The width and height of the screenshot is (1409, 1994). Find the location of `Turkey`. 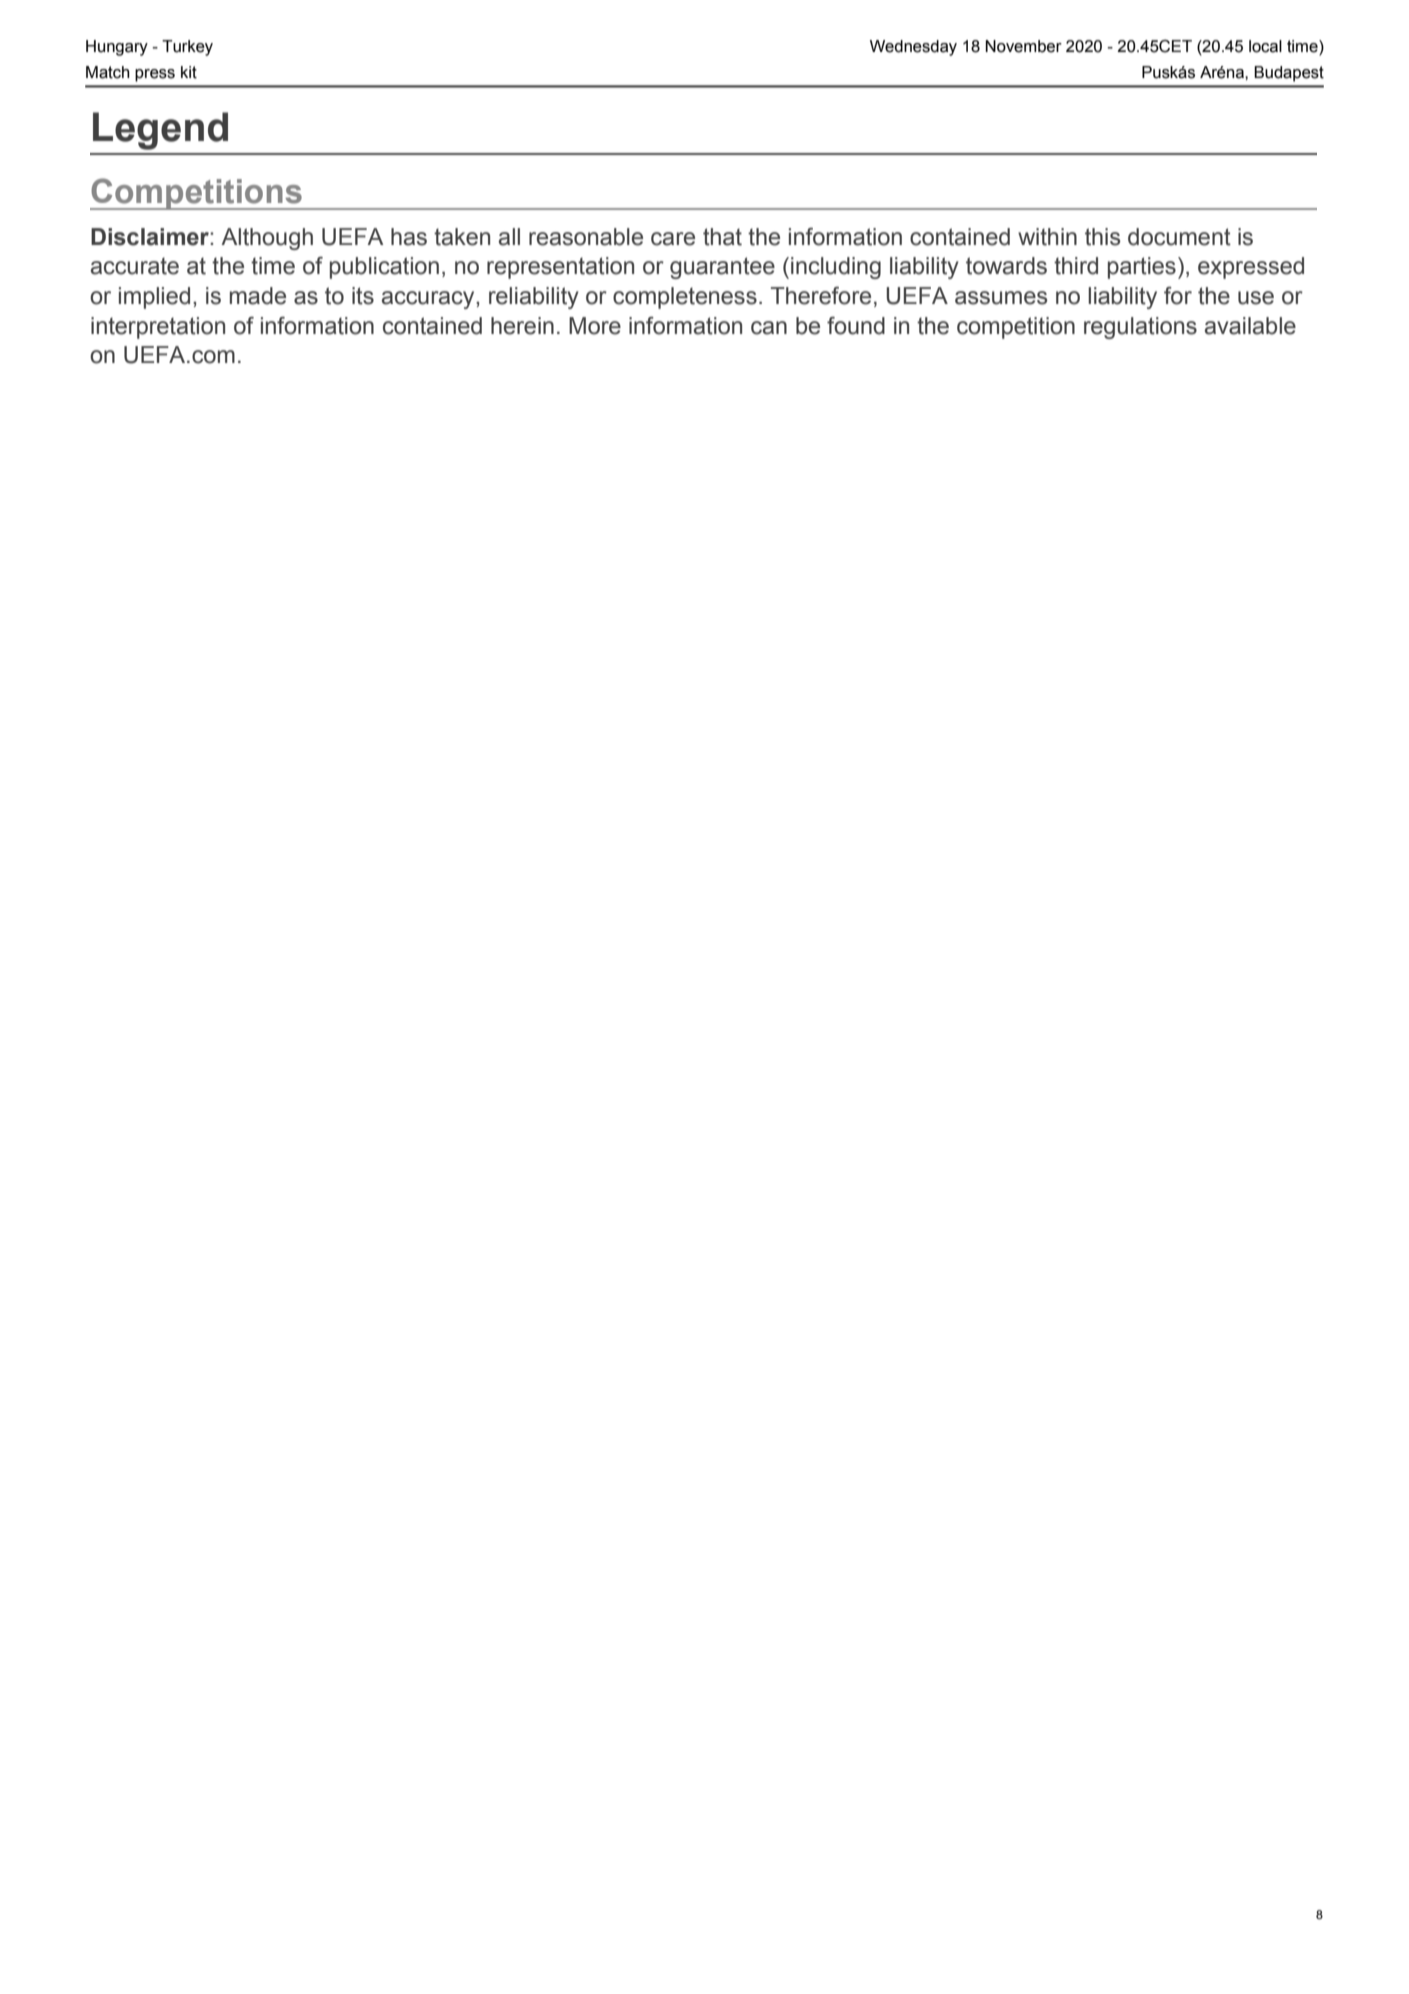

Turkey is located at coordinates (187, 48).
